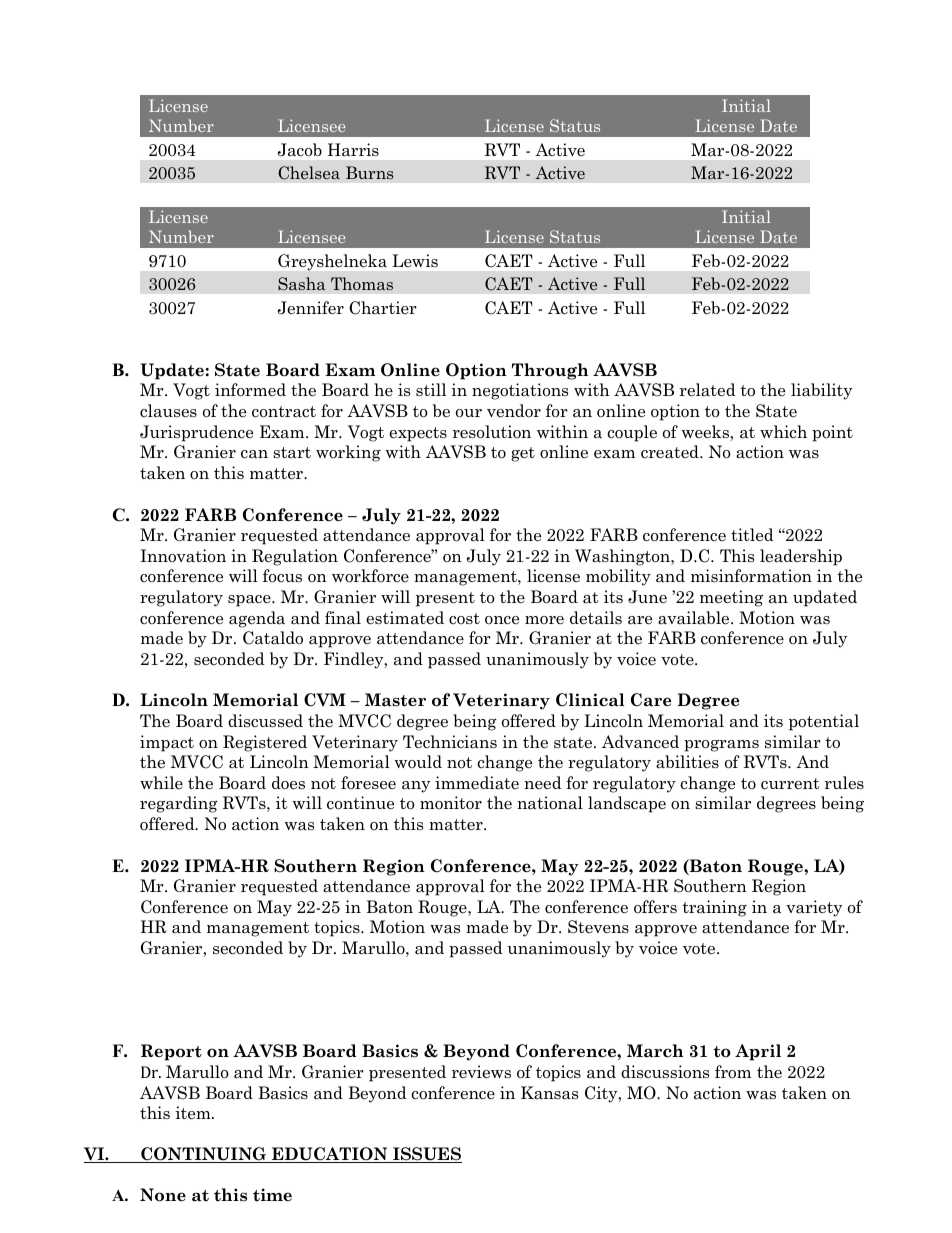 The height and width of the page is (1233, 952). Describe the element at coordinates (790, 784) in the page. I see `current` at that location.
